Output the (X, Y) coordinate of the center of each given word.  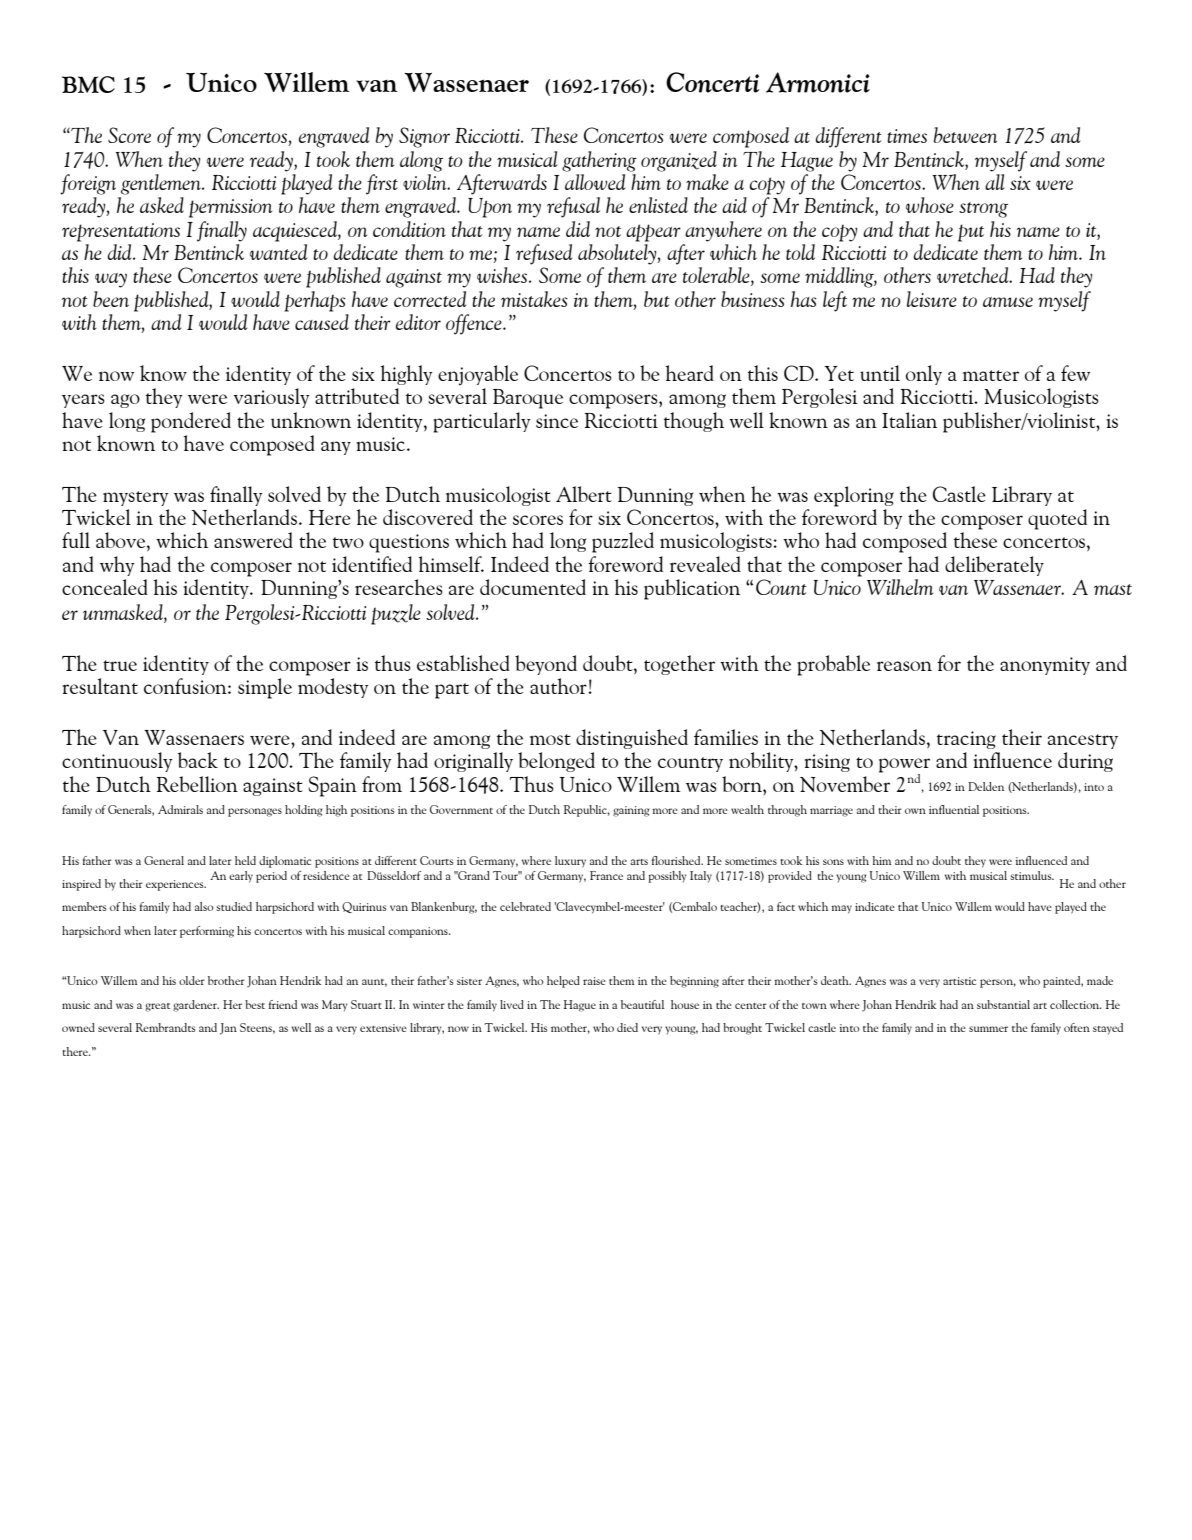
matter (991, 375)
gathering (599, 161)
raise (594, 981)
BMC (88, 84)
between (965, 135)
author (559, 686)
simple (265, 688)
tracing (966, 740)
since (557, 421)
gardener (196, 1006)
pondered (191, 422)
